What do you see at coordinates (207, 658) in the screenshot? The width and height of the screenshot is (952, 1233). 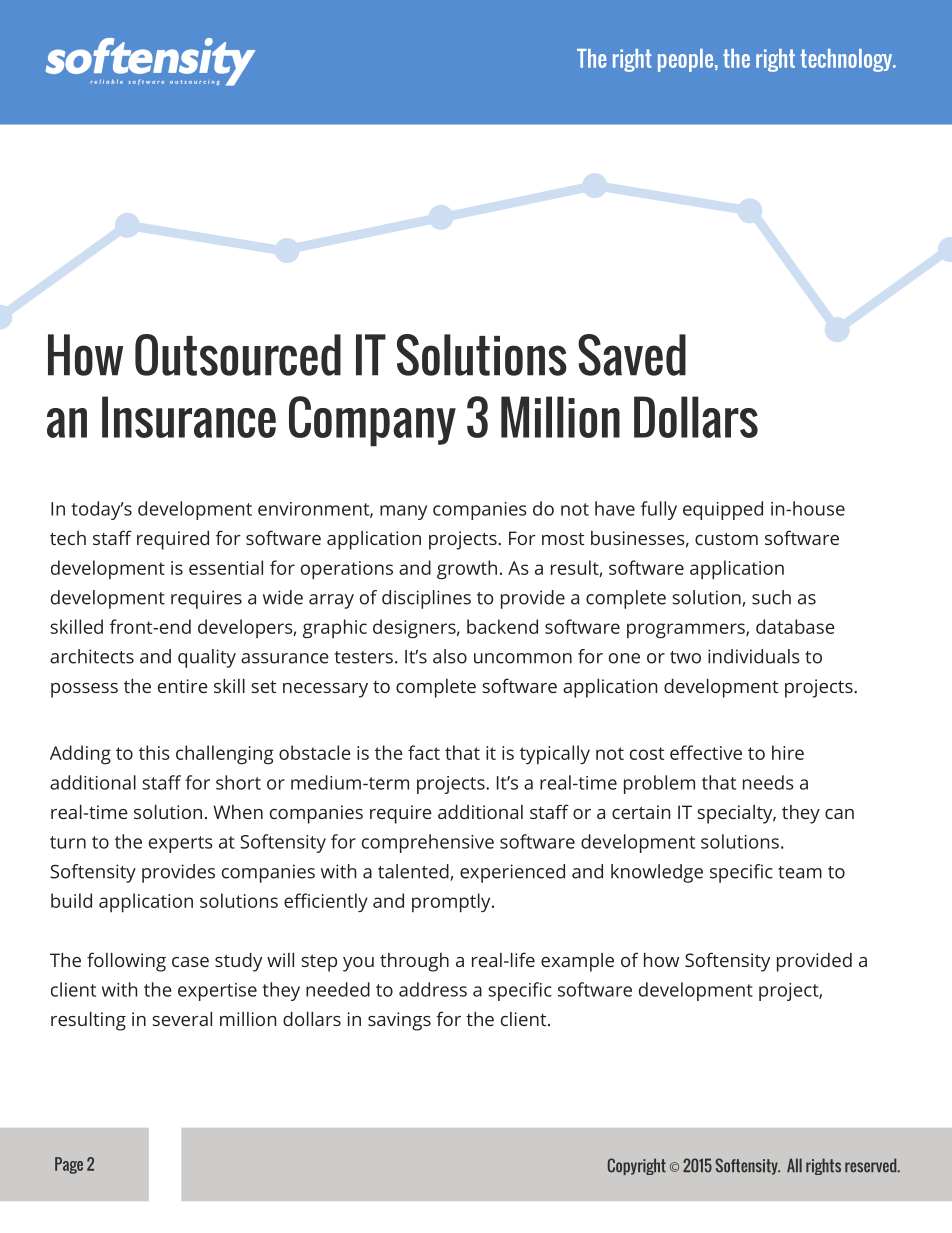 I see `quality` at bounding box center [207, 658].
